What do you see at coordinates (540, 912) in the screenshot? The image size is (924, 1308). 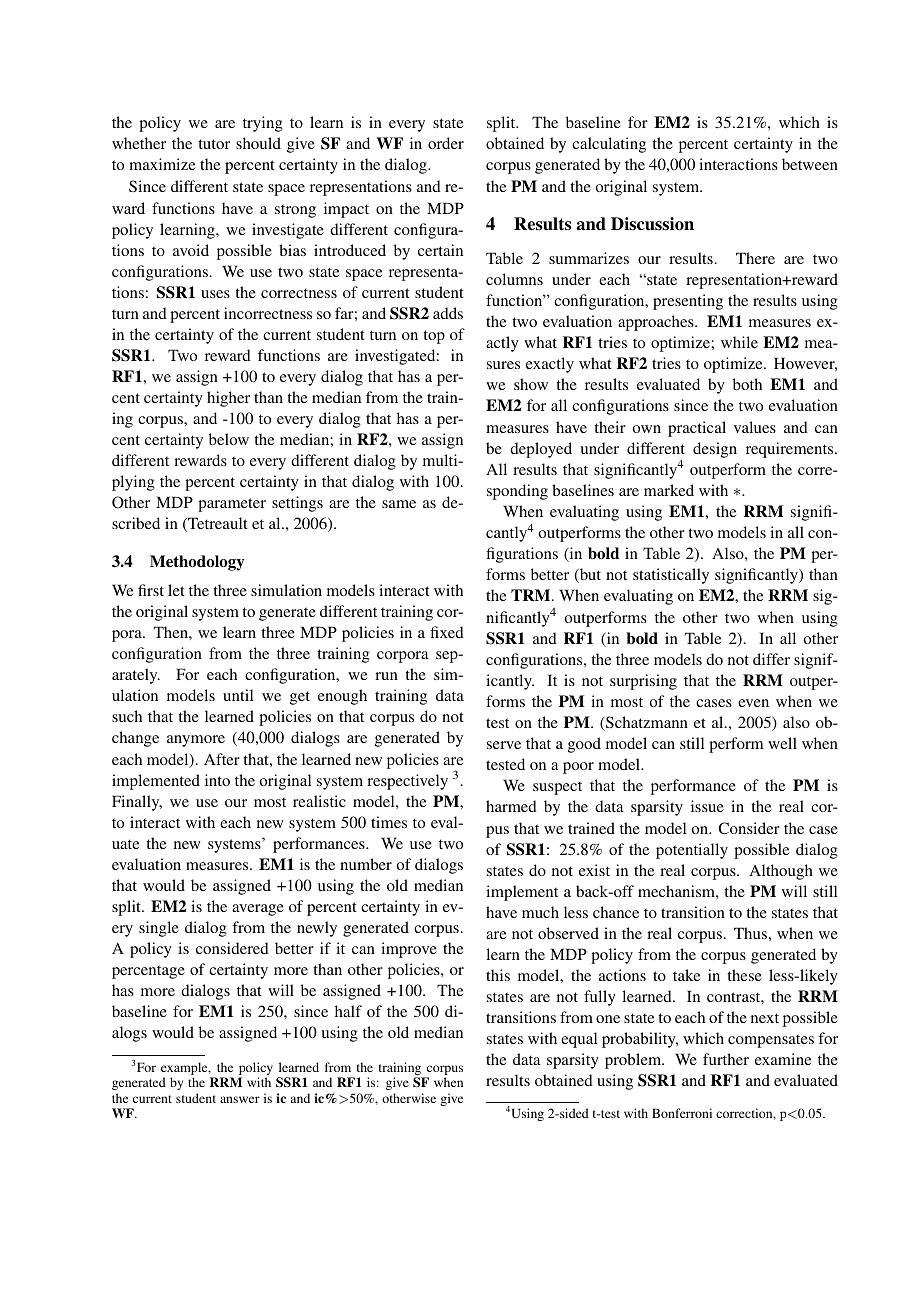 I see `much` at bounding box center [540, 912].
